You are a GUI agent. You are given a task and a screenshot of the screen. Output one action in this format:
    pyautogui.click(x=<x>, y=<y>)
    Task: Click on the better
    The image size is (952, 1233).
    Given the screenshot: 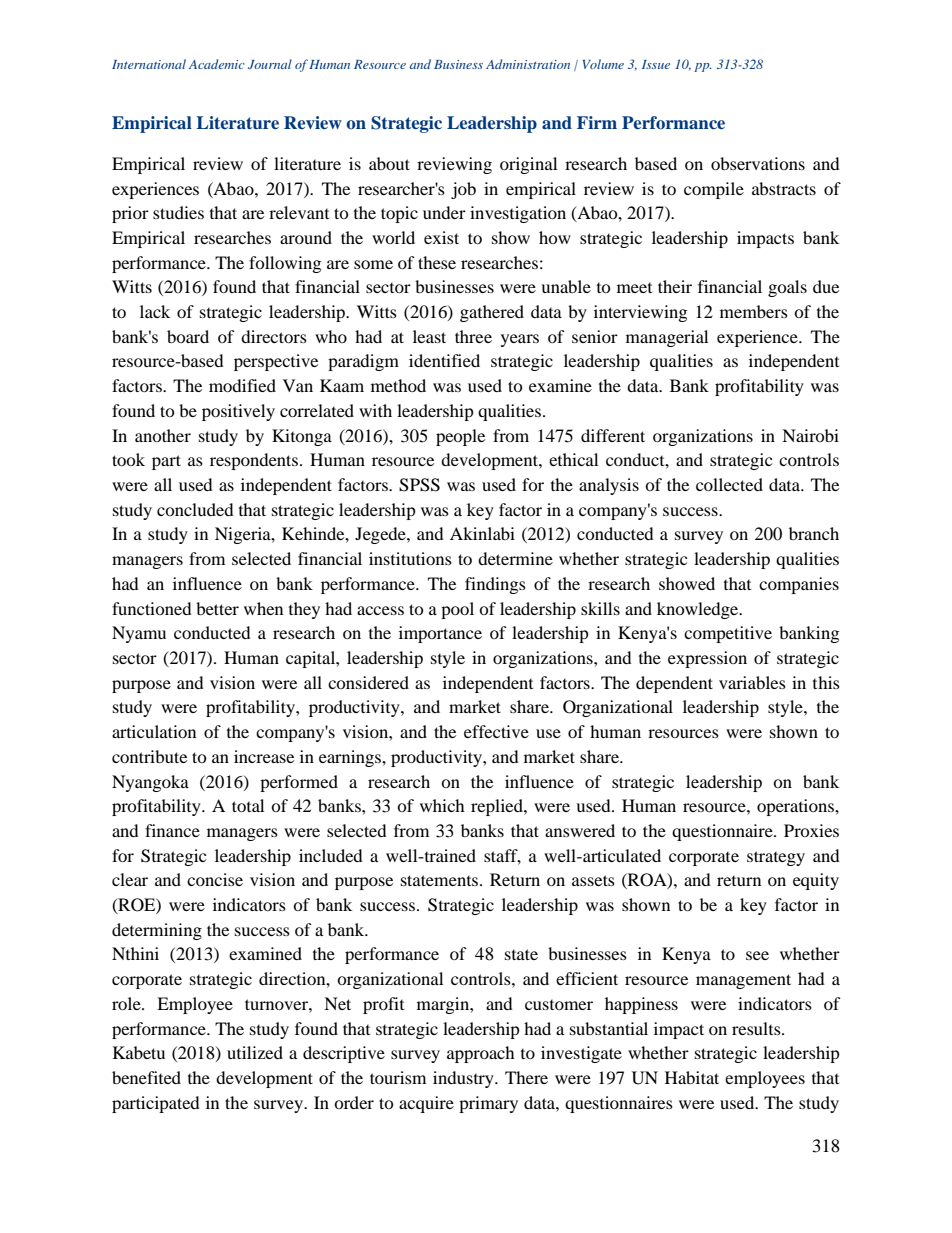 What is the action you would take?
    pyautogui.click(x=217, y=608)
